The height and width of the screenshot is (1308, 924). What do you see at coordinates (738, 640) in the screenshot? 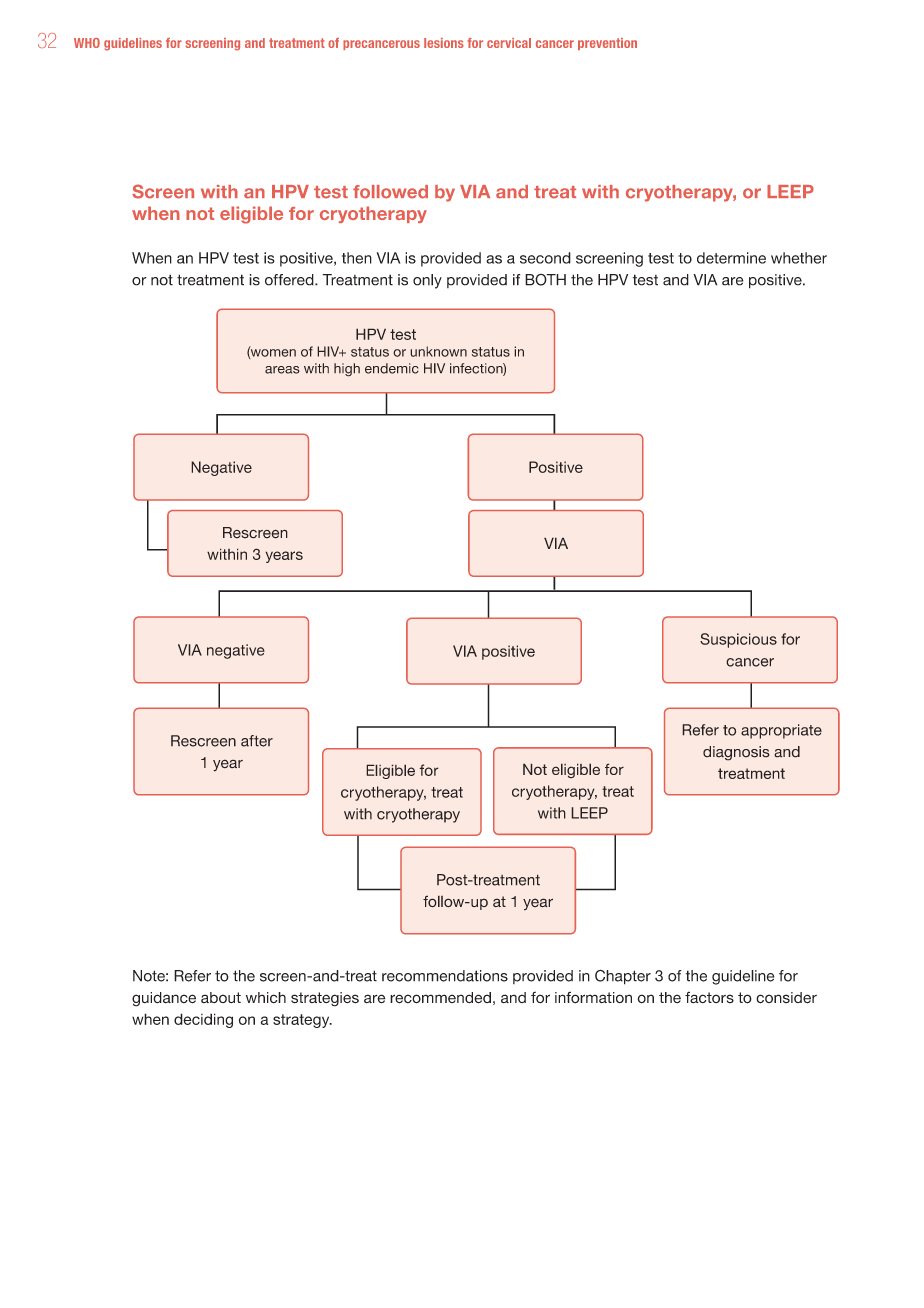
I see `Suspicious` at bounding box center [738, 640].
